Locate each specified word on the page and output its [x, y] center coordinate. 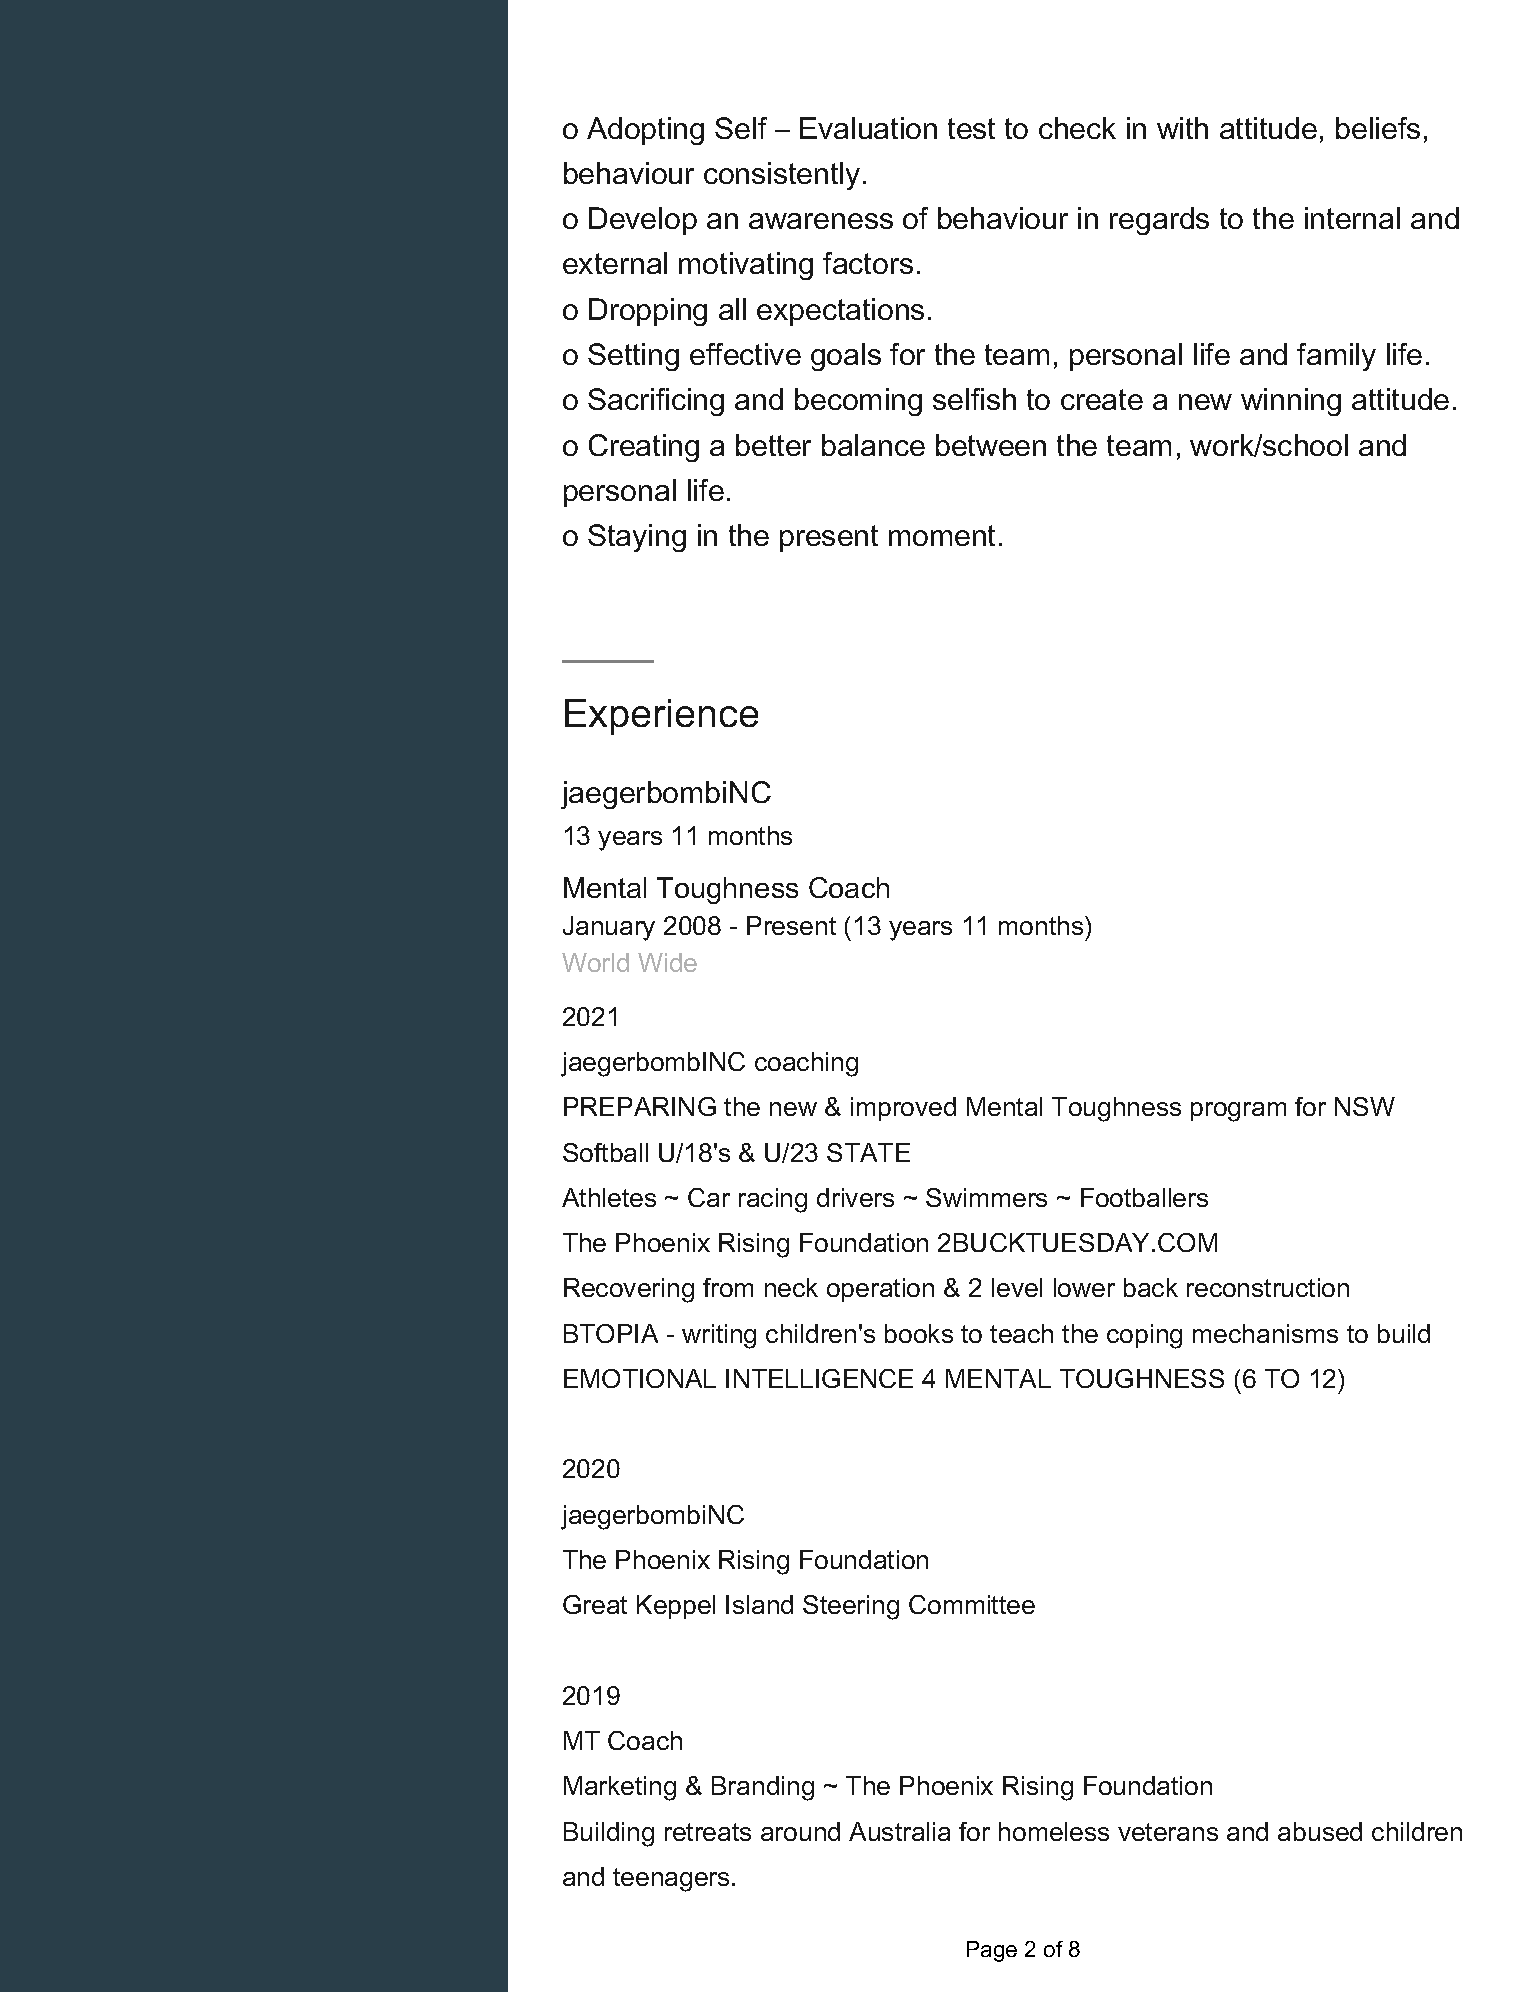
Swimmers [986, 1197]
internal [1352, 218]
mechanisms [1265, 1333]
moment [942, 535]
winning [1291, 402]
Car [709, 1197]
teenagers [671, 1880]
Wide [667, 962]
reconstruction [1268, 1287]
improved [903, 1109]
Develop [643, 221]
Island [759, 1604]
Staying [637, 538]
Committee [972, 1604]
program [1238, 1112]
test [971, 128]
